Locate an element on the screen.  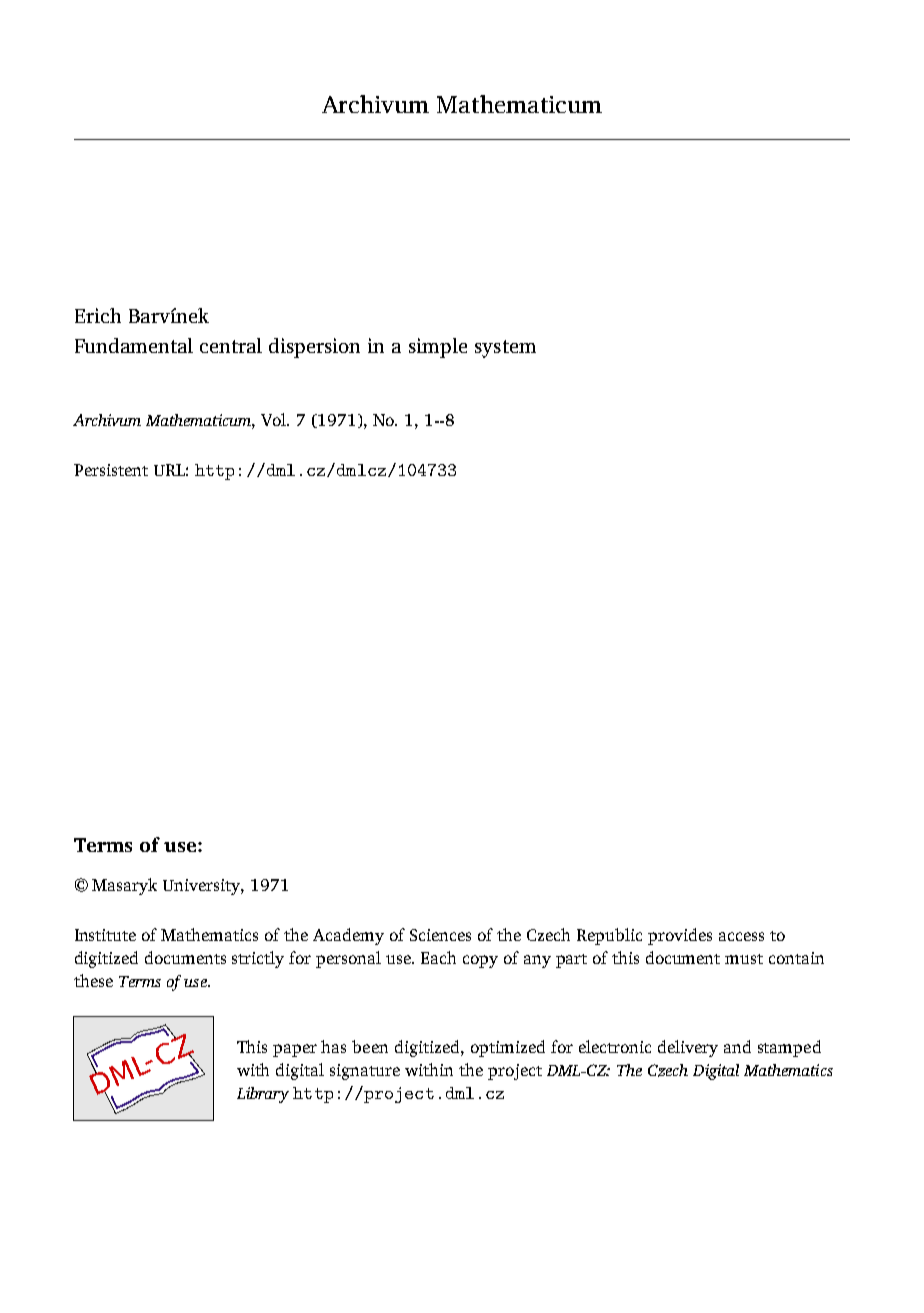
Institute is located at coordinates (105, 935).
